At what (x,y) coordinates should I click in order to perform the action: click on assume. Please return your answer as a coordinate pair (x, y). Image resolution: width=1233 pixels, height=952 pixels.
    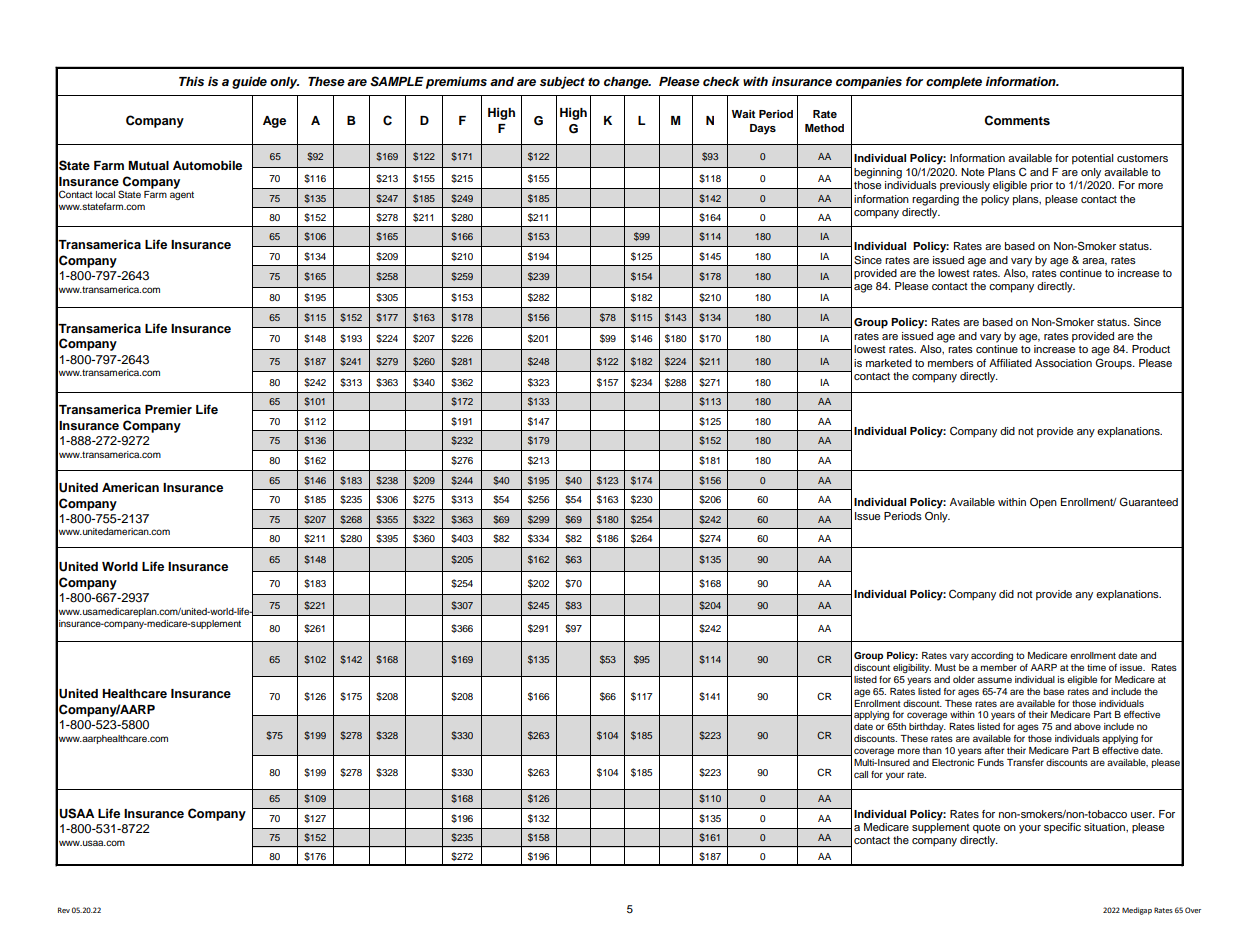
    Looking at the image, I should click on (994, 680).
